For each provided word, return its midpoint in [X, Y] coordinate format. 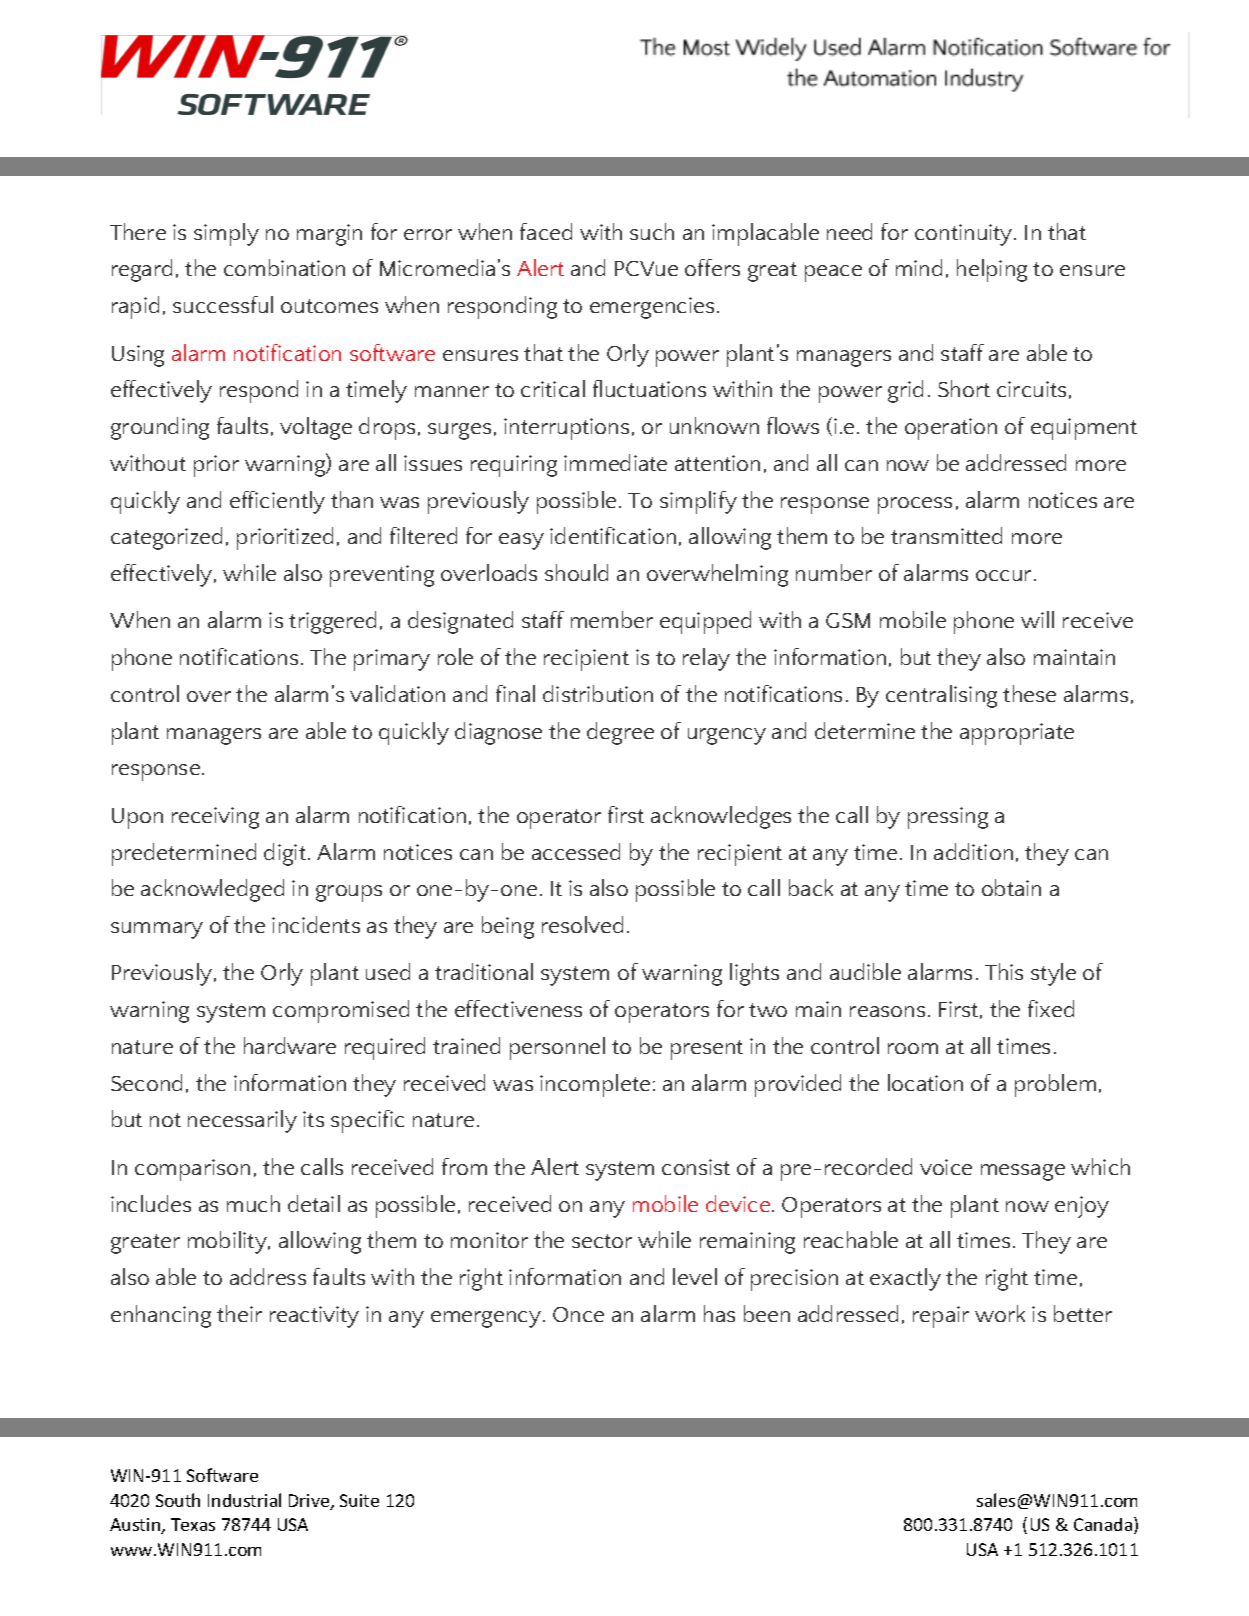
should [576, 572]
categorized [166, 538]
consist [696, 1167]
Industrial [244, 1500]
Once [578, 1314]
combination [284, 267]
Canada [1104, 1525]
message [1023, 1172]
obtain [1011, 887]
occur [1003, 575]
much [253, 1203]
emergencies [652, 308]
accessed [576, 851]
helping [992, 270]
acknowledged [212, 890]
